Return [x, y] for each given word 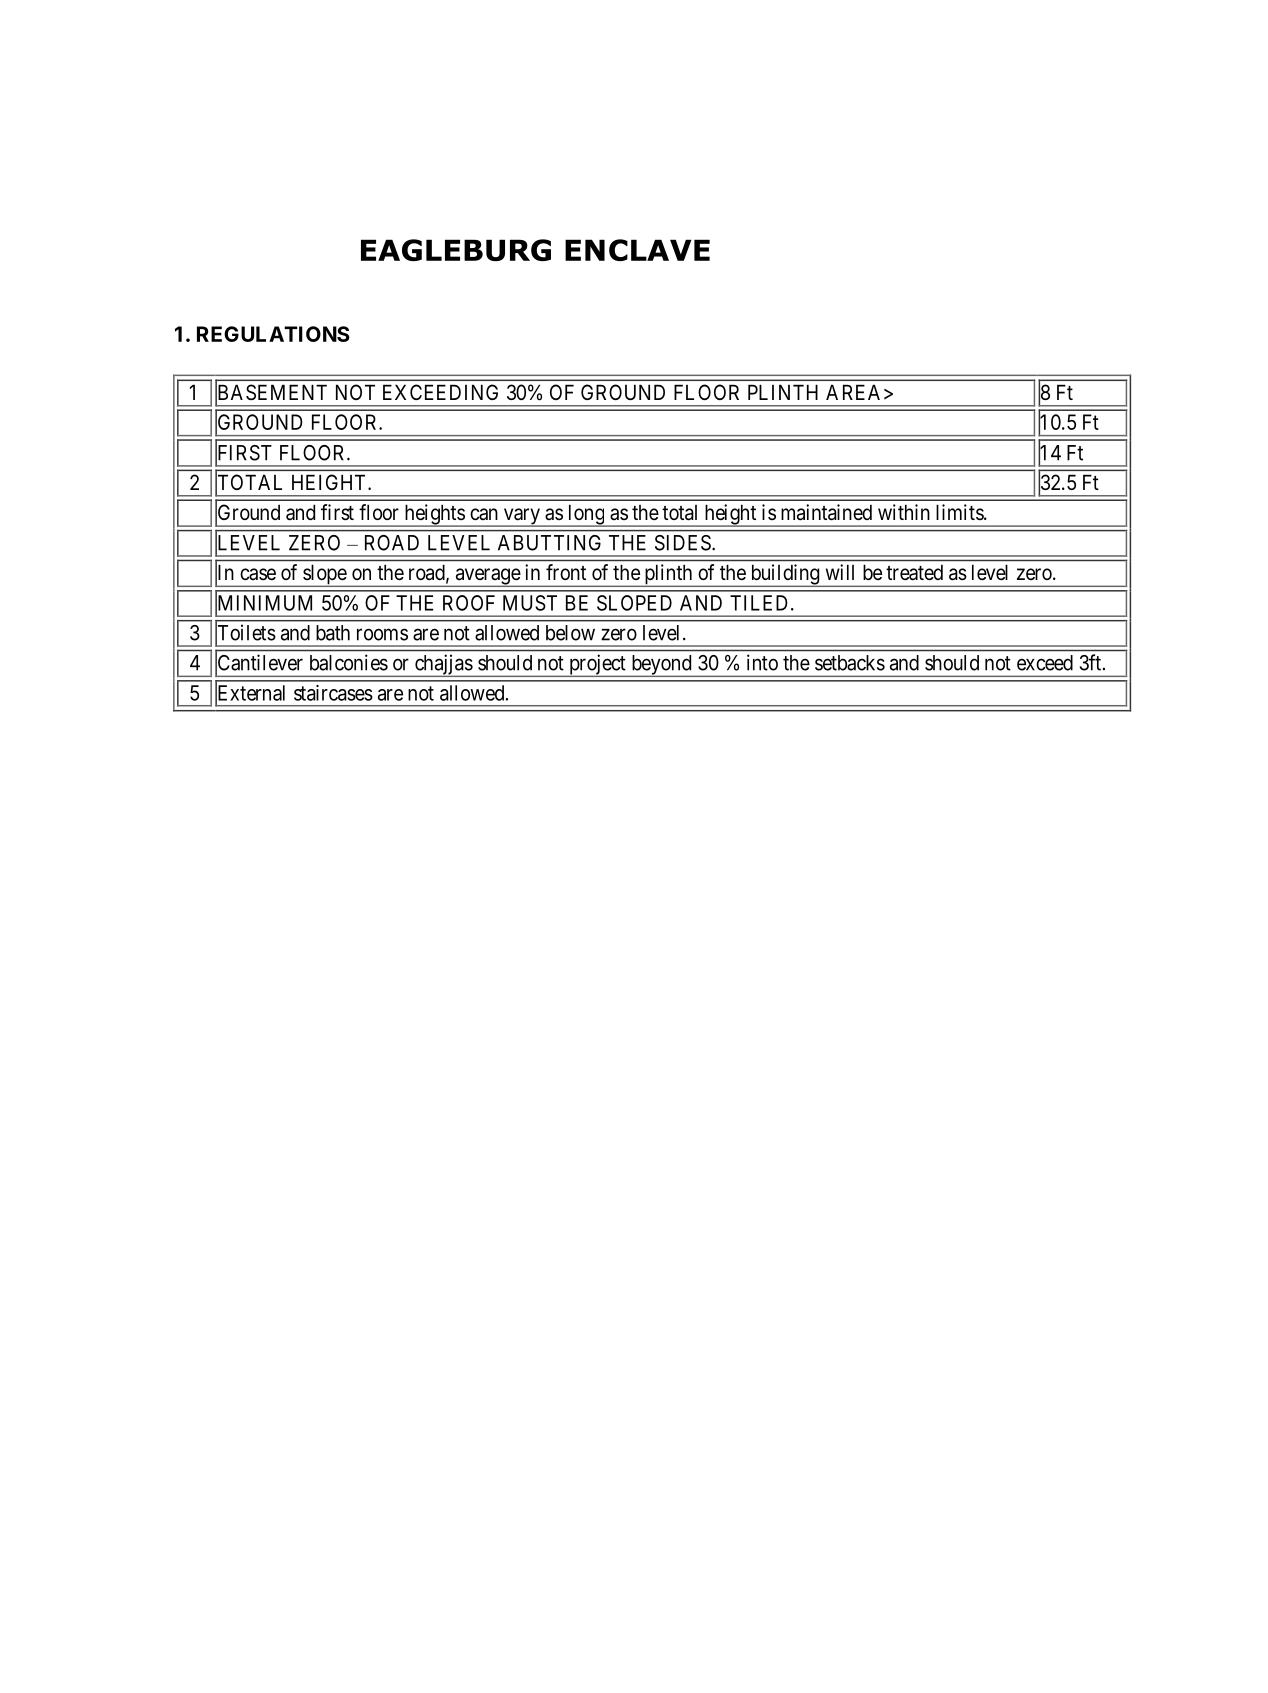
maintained [826, 512]
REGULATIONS [273, 334]
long [586, 515]
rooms [382, 634]
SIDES [684, 543]
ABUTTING [549, 543]
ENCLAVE [637, 250]
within [904, 512]
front [566, 572]
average [487, 577]
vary [521, 517]
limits [960, 512]
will [840, 572]
